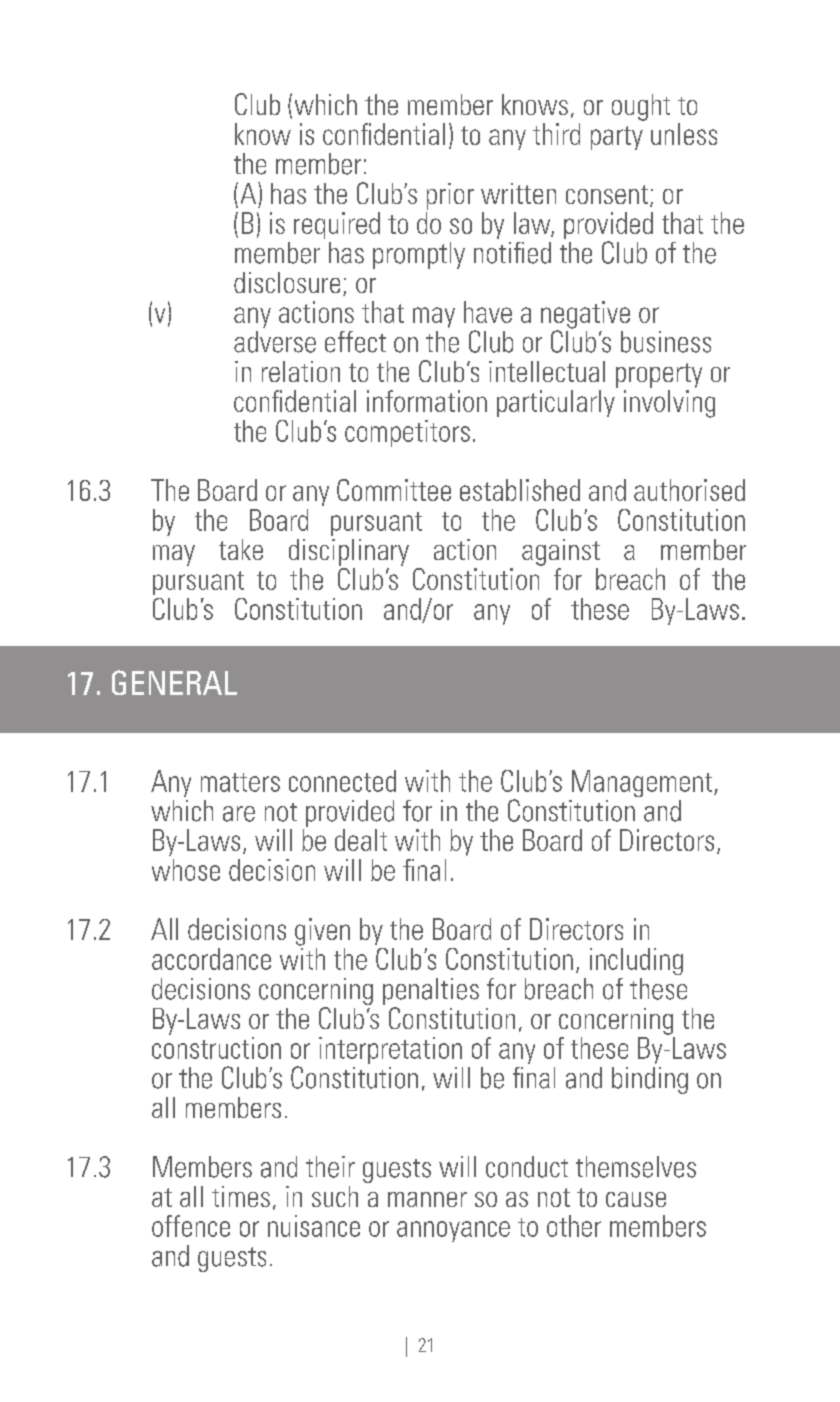 Image resolution: width=840 pixels, height=1402 pixels. I want to click on accordance, so click(211, 959).
